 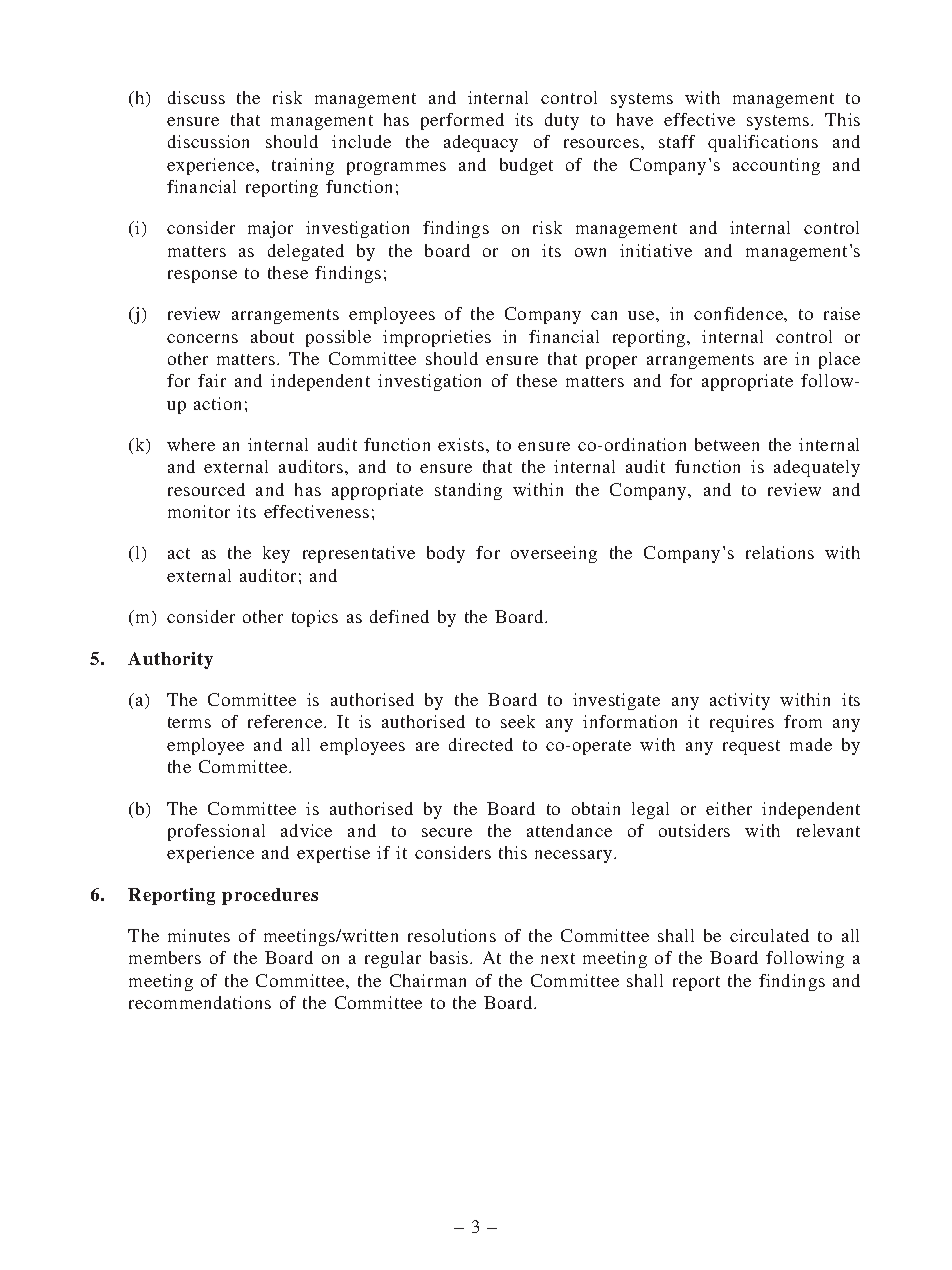 I want to click on qualifications, so click(x=763, y=143).
